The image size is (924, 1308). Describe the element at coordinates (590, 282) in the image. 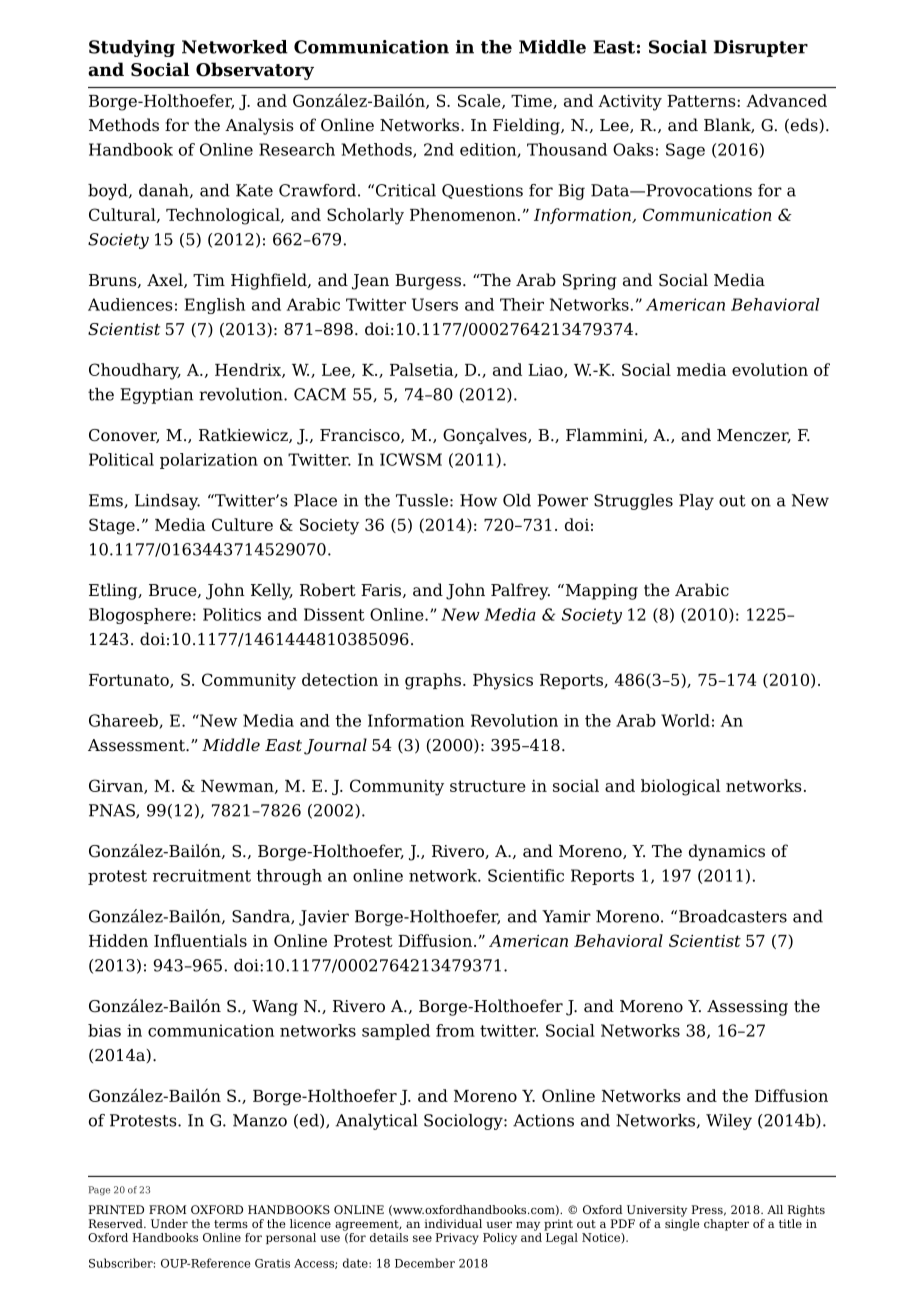

I see `Spring` at that location.
